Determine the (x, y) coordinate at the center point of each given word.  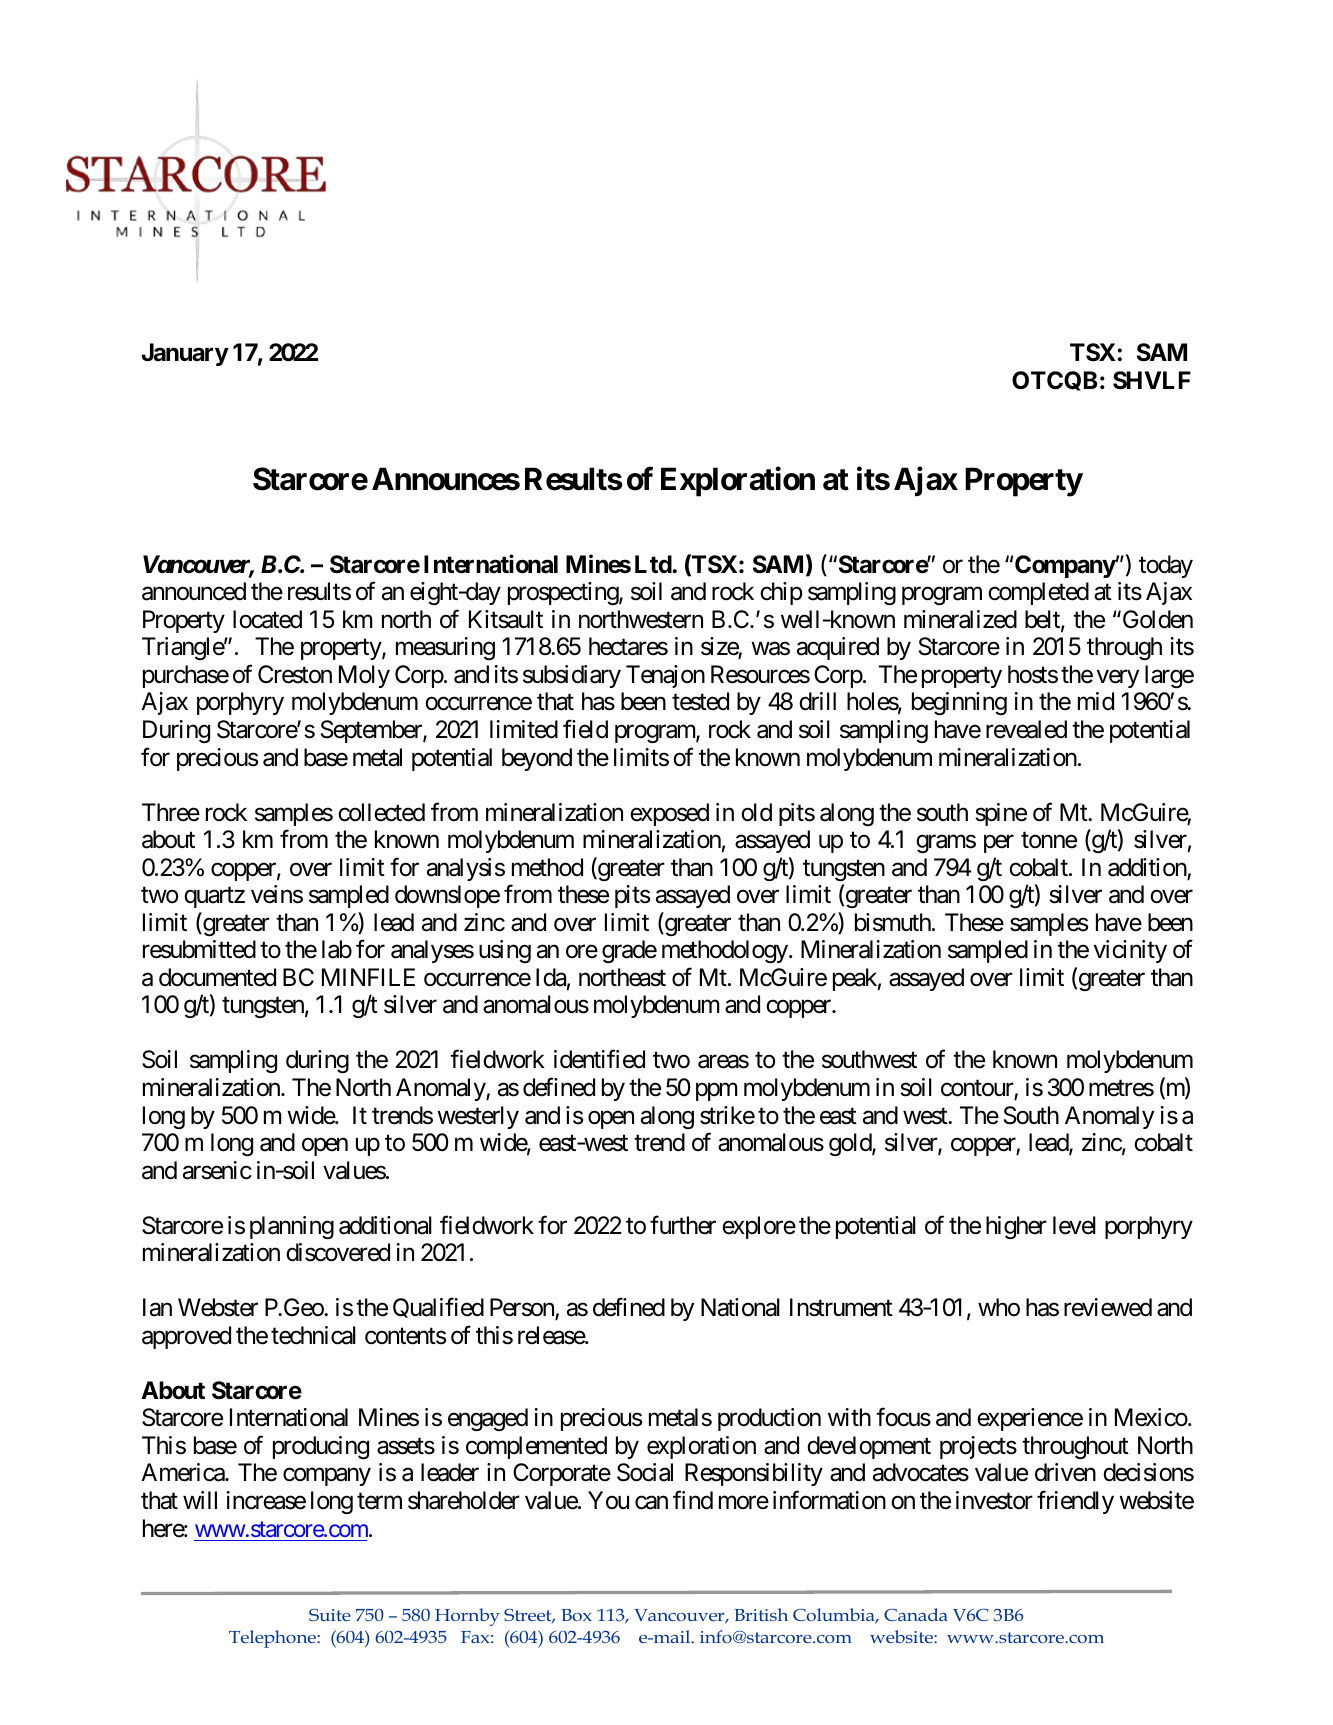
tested (700, 701)
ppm (717, 1092)
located (267, 619)
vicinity (1130, 951)
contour (978, 1089)
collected (381, 812)
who (999, 1307)
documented (217, 977)
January (185, 354)
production (769, 1419)
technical (313, 1335)
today (1166, 566)
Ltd (654, 564)
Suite (330, 1615)
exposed (669, 814)
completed (1038, 593)
